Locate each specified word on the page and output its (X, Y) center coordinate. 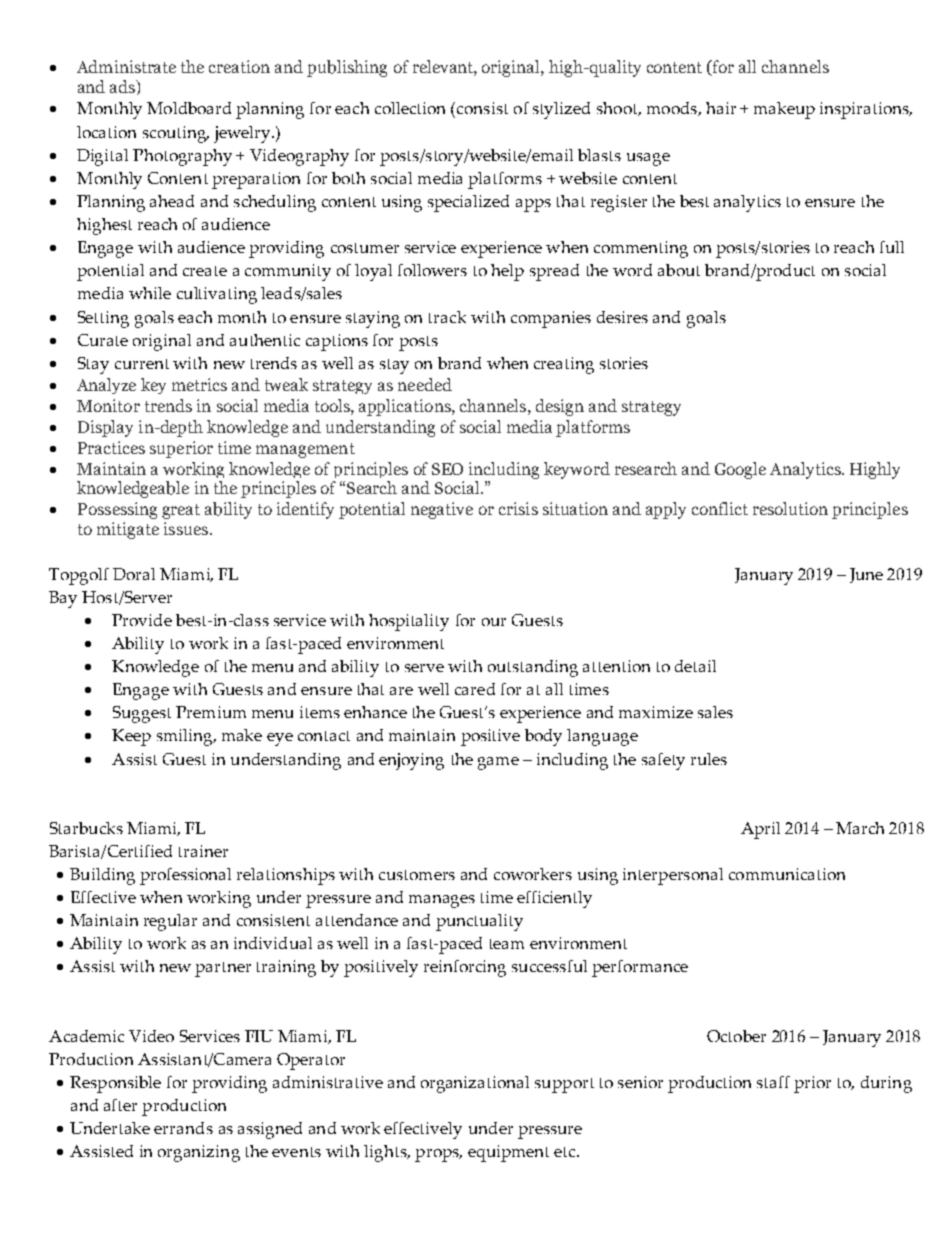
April (760, 830)
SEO (447, 469)
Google (740, 470)
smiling (186, 737)
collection (410, 108)
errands (183, 1128)
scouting (176, 134)
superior (181, 449)
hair (721, 108)
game (498, 763)
